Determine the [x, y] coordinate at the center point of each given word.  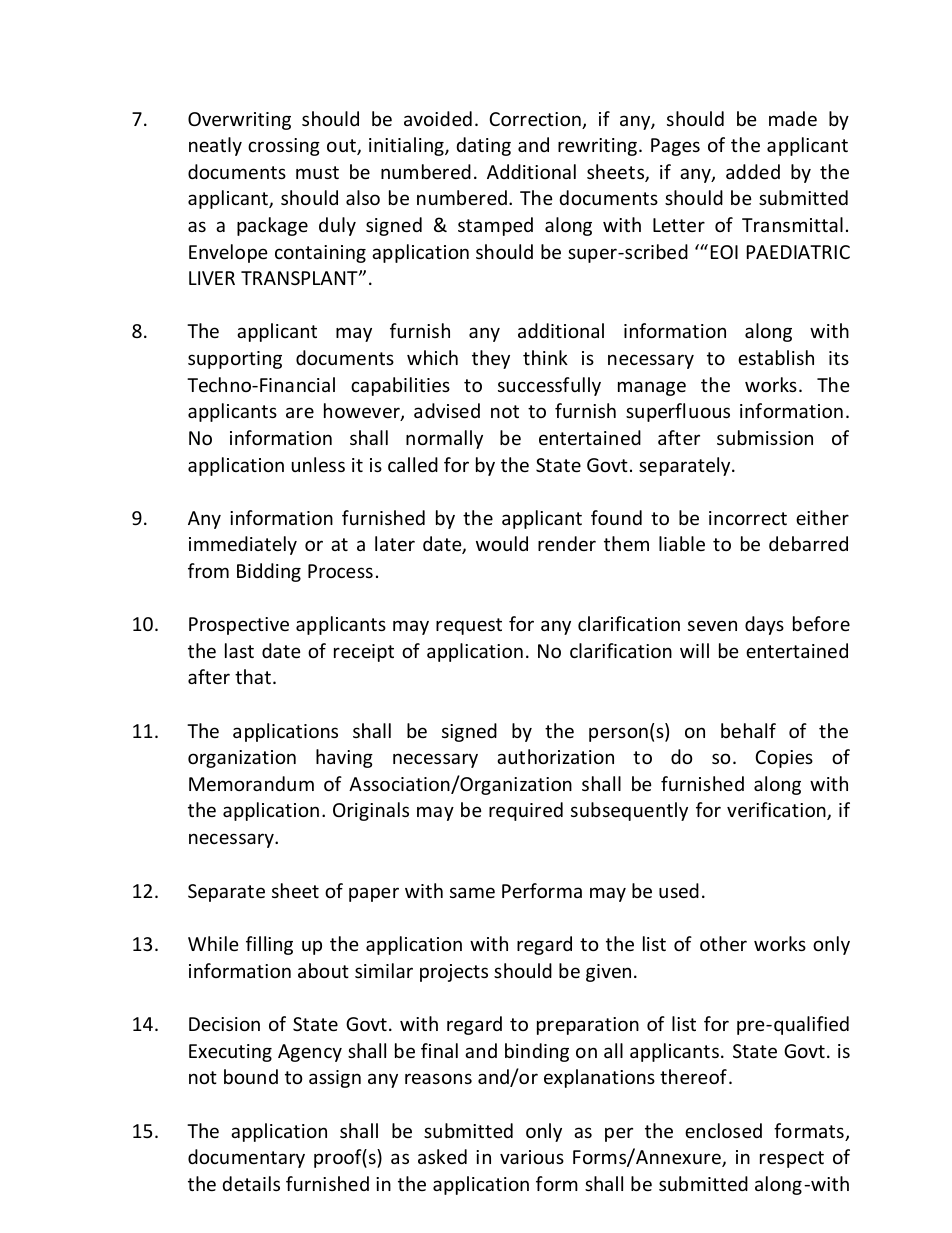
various [532, 1157]
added [753, 171]
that [253, 676]
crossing [284, 147]
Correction [536, 120]
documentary [246, 1158]
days [764, 625]
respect [792, 1159]
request [469, 626]
